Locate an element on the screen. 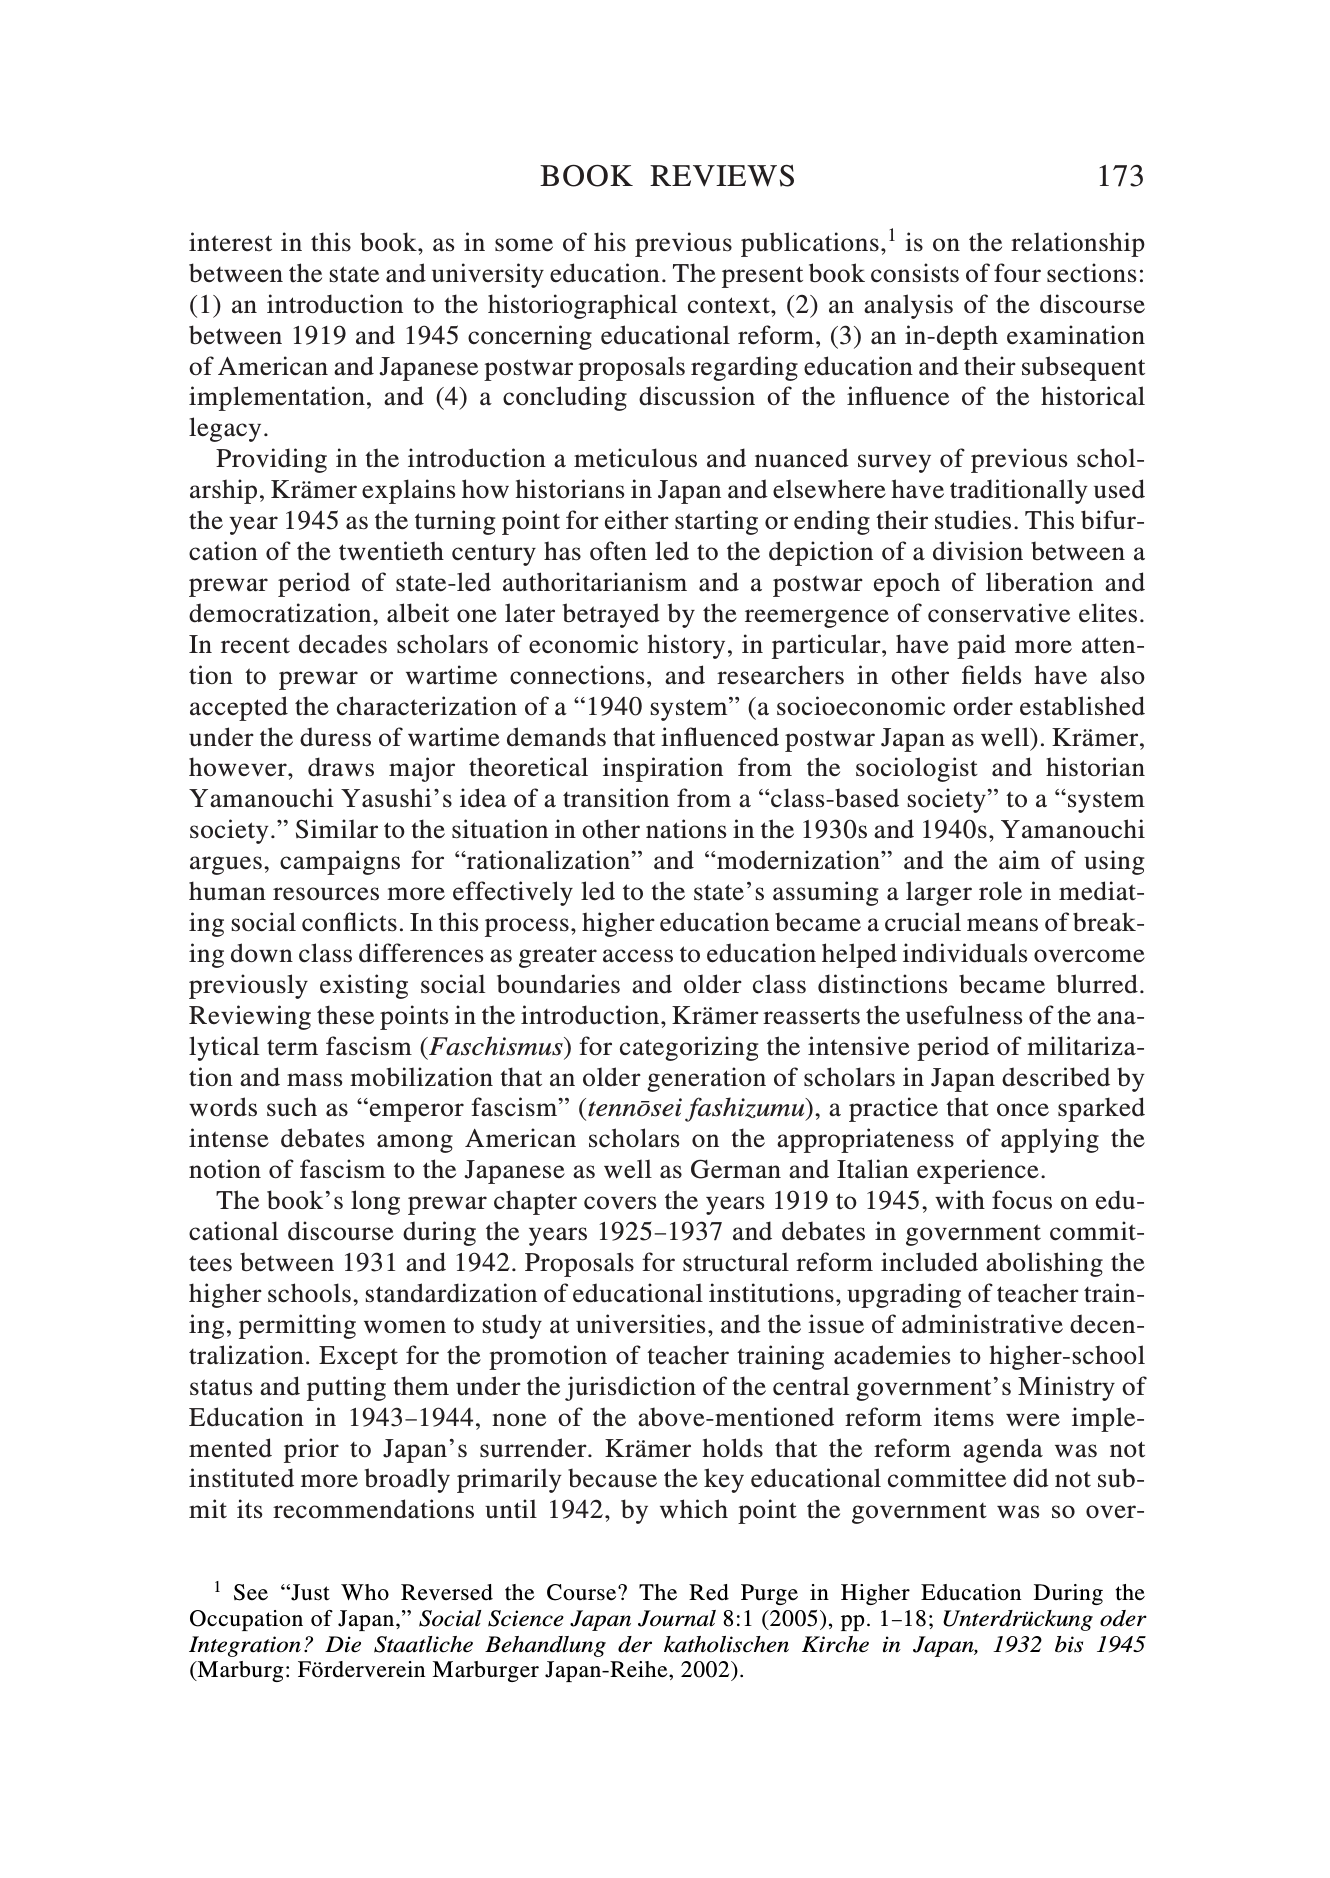 This screenshot has width=1330, height=1878. Who is located at coordinates (365, 1592).
